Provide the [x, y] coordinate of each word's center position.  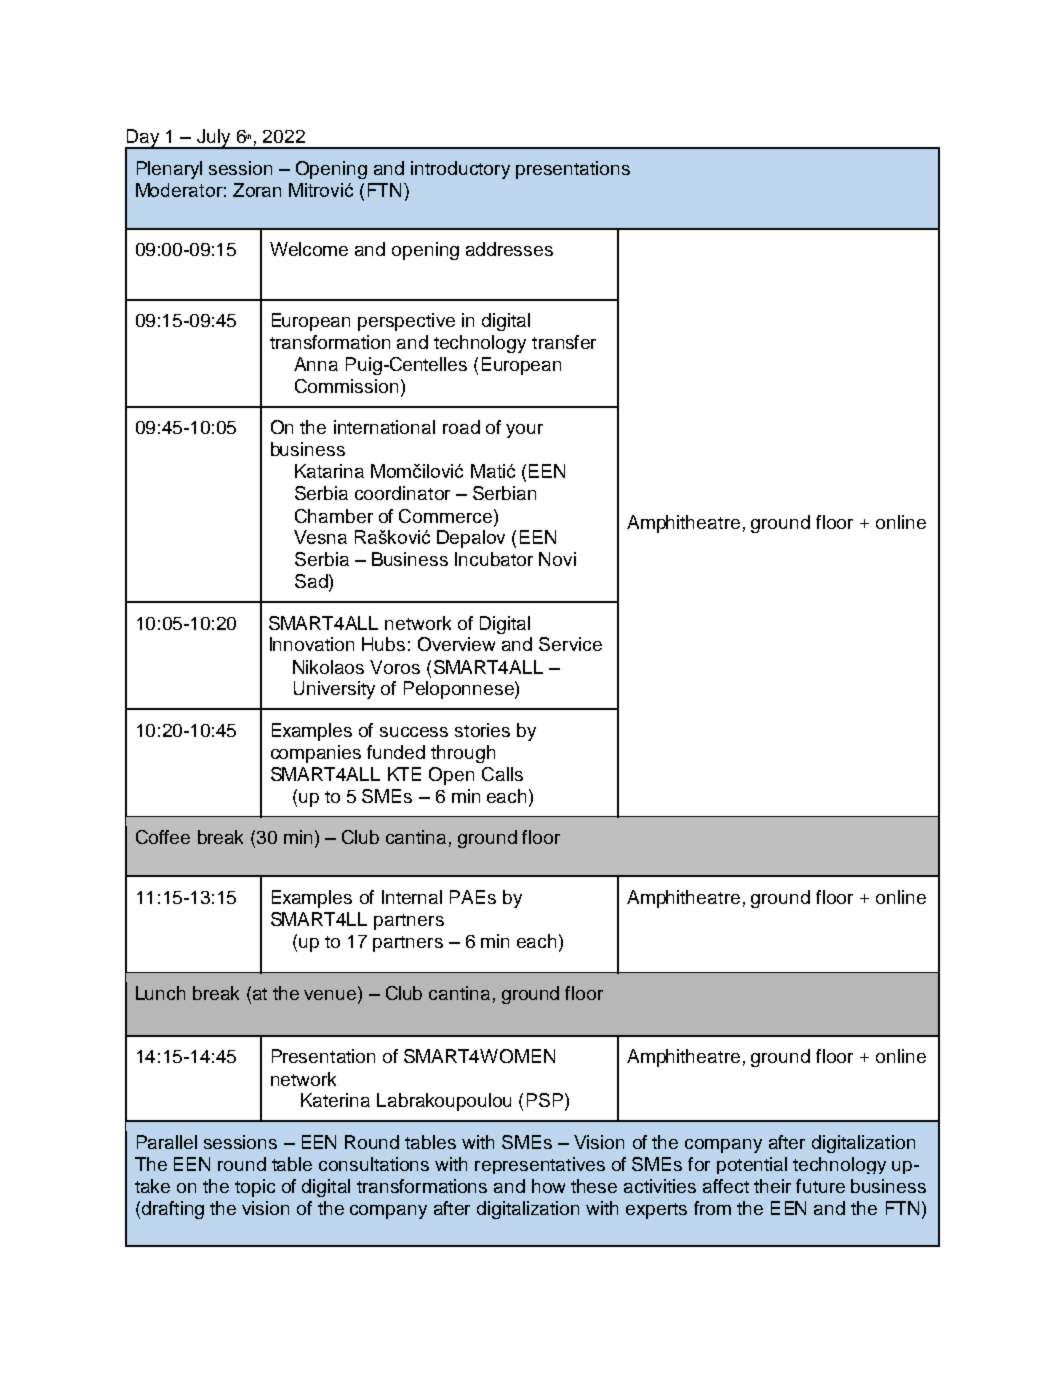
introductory [460, 170]
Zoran [257, 190]
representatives [540, 1165]
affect [726, 1186]
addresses [509, 249]
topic [255, 1188]
